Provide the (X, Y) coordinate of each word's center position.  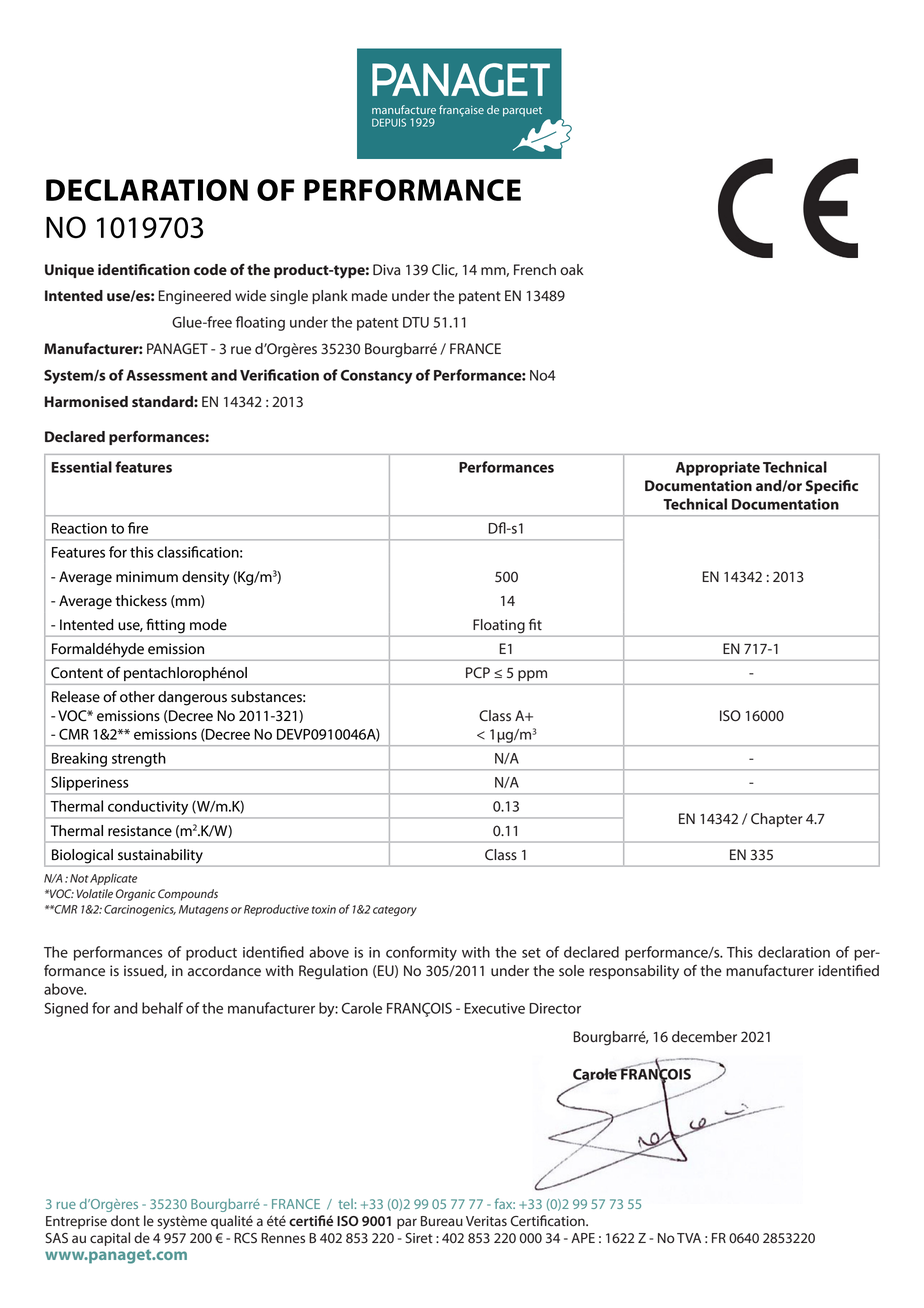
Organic (136, 895)
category (395, 911)
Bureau (442, 1221)
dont (125, 1221)
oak (572, 270)
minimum (147, 576)
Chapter (777, 820)
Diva (386, 270)
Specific (832, 486)
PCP (478, 672)
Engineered (194, 297)
